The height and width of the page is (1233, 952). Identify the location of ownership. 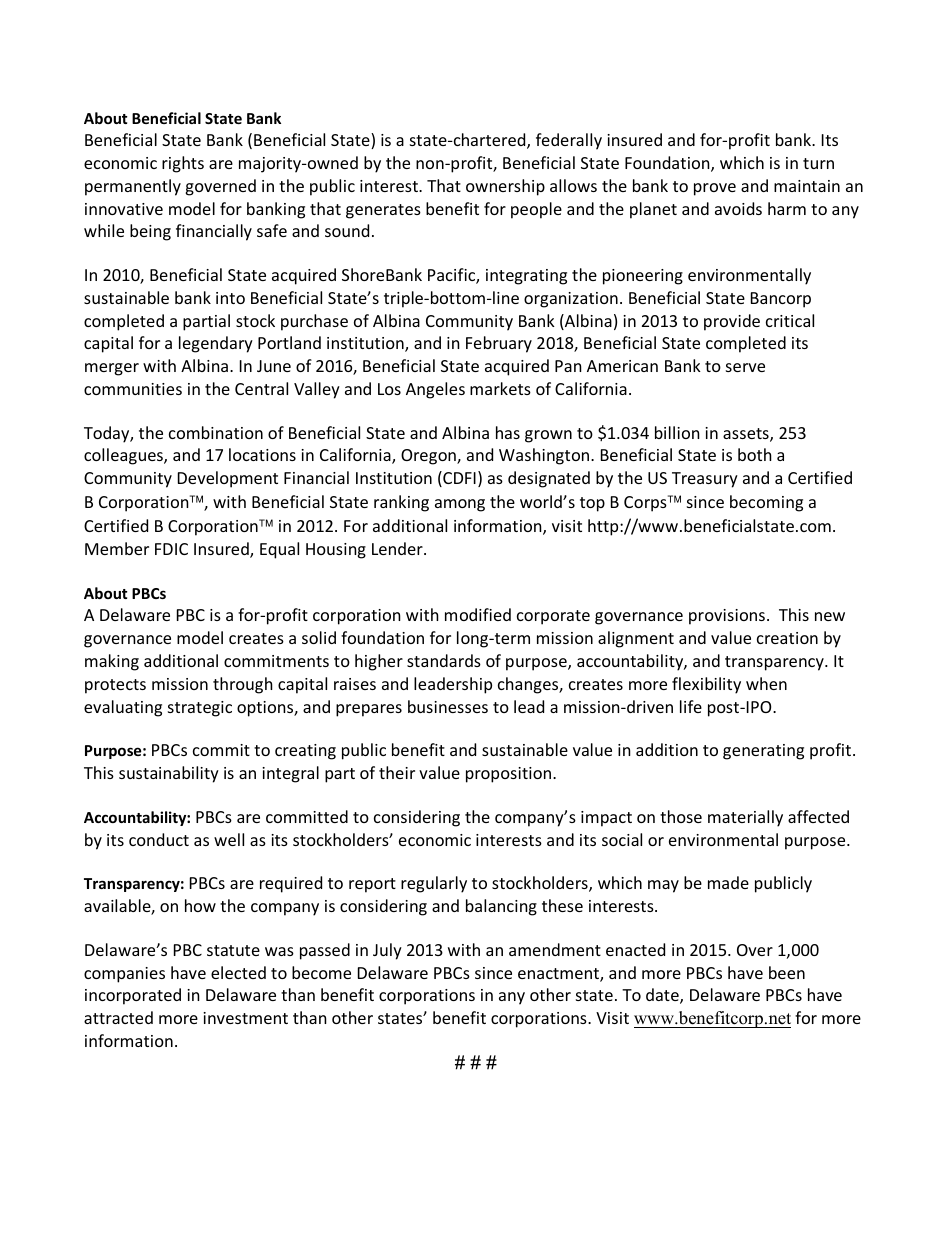
(505, 187).
